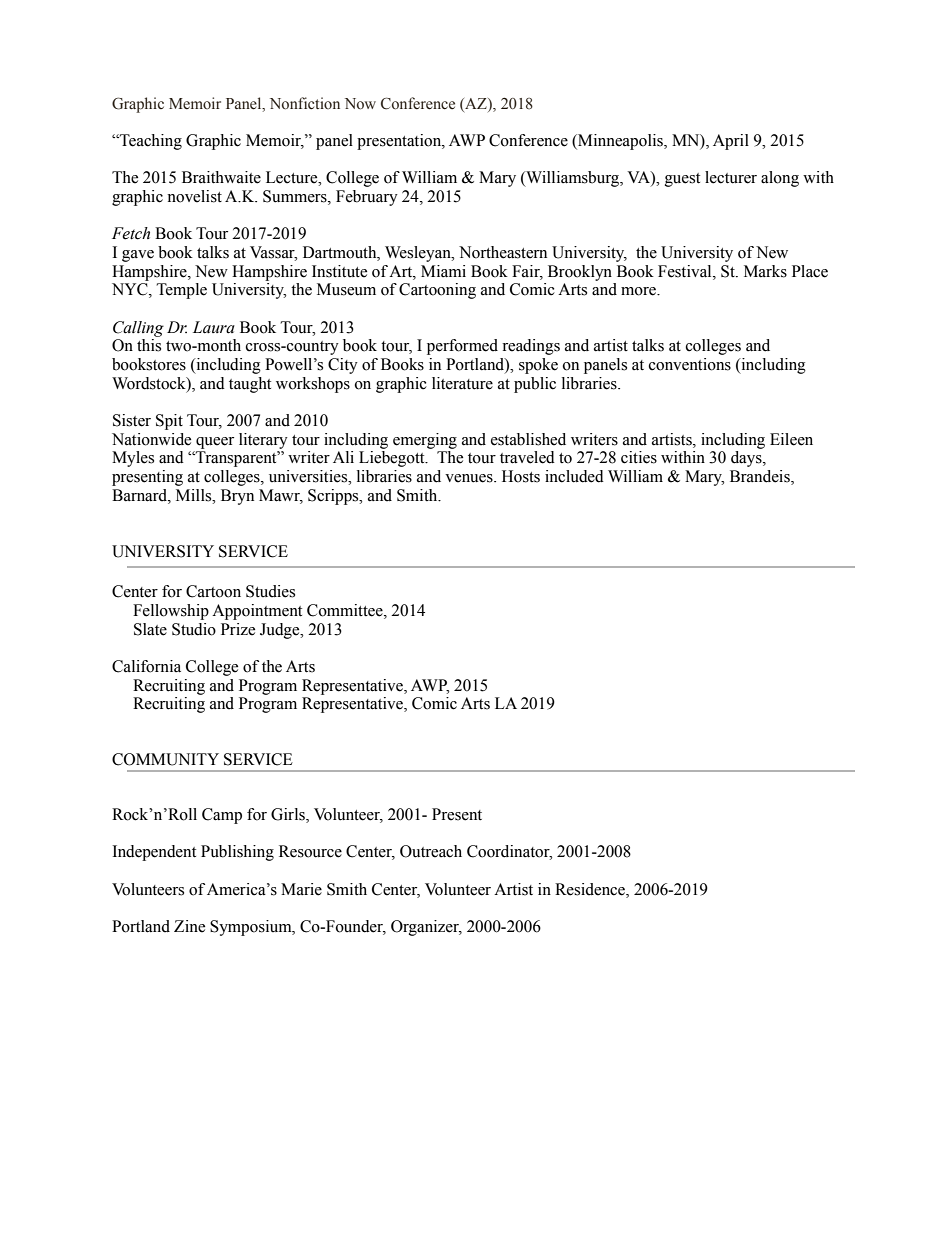  Describe the element at coordinates (360, 104) in the page. I see `Now` at that location.
